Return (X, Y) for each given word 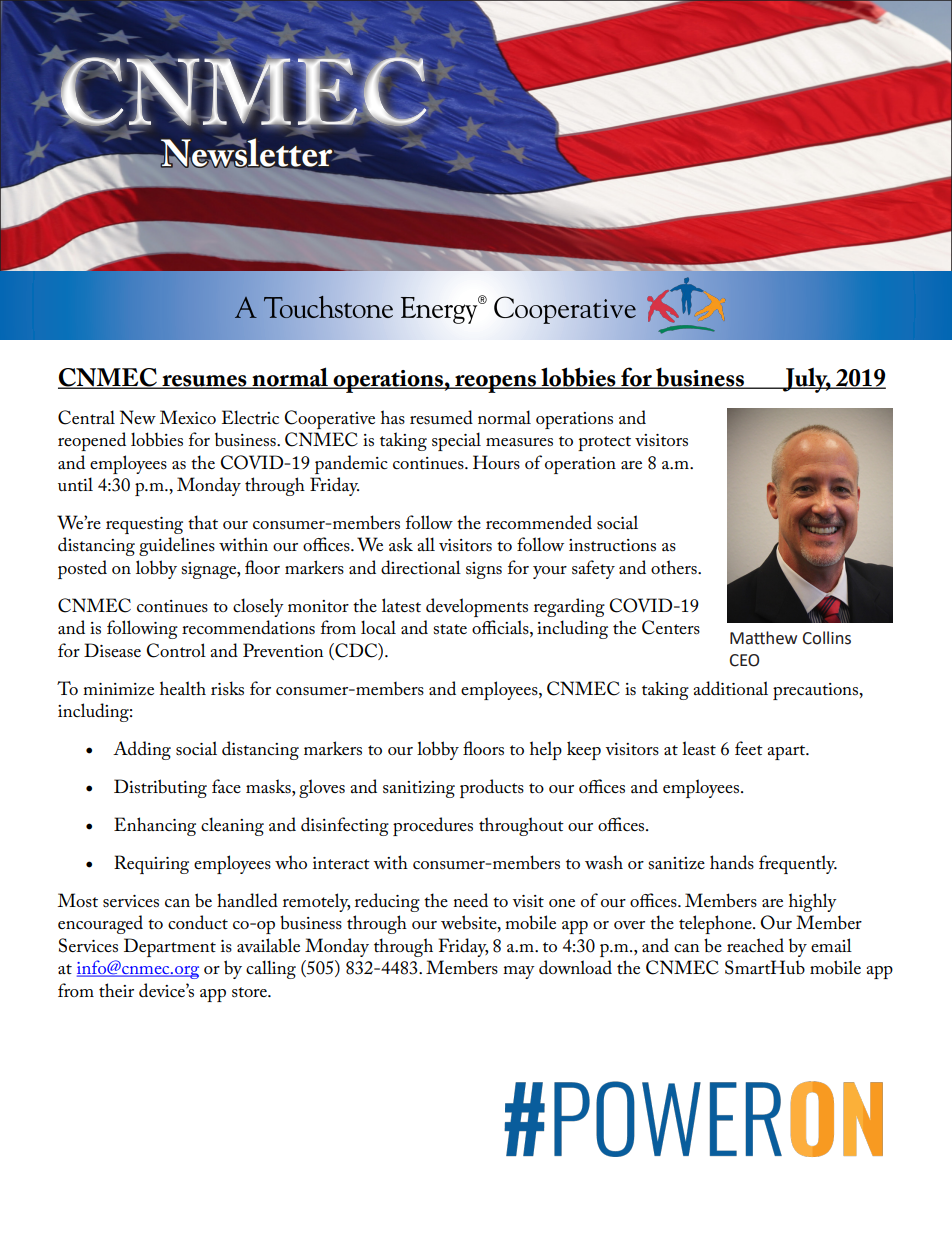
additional (730, 688)
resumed (441, 417)
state (450, 629)
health (183, 688)
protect (604, 443)
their (116, 990)
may (519, 972)
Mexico (188, 417)
